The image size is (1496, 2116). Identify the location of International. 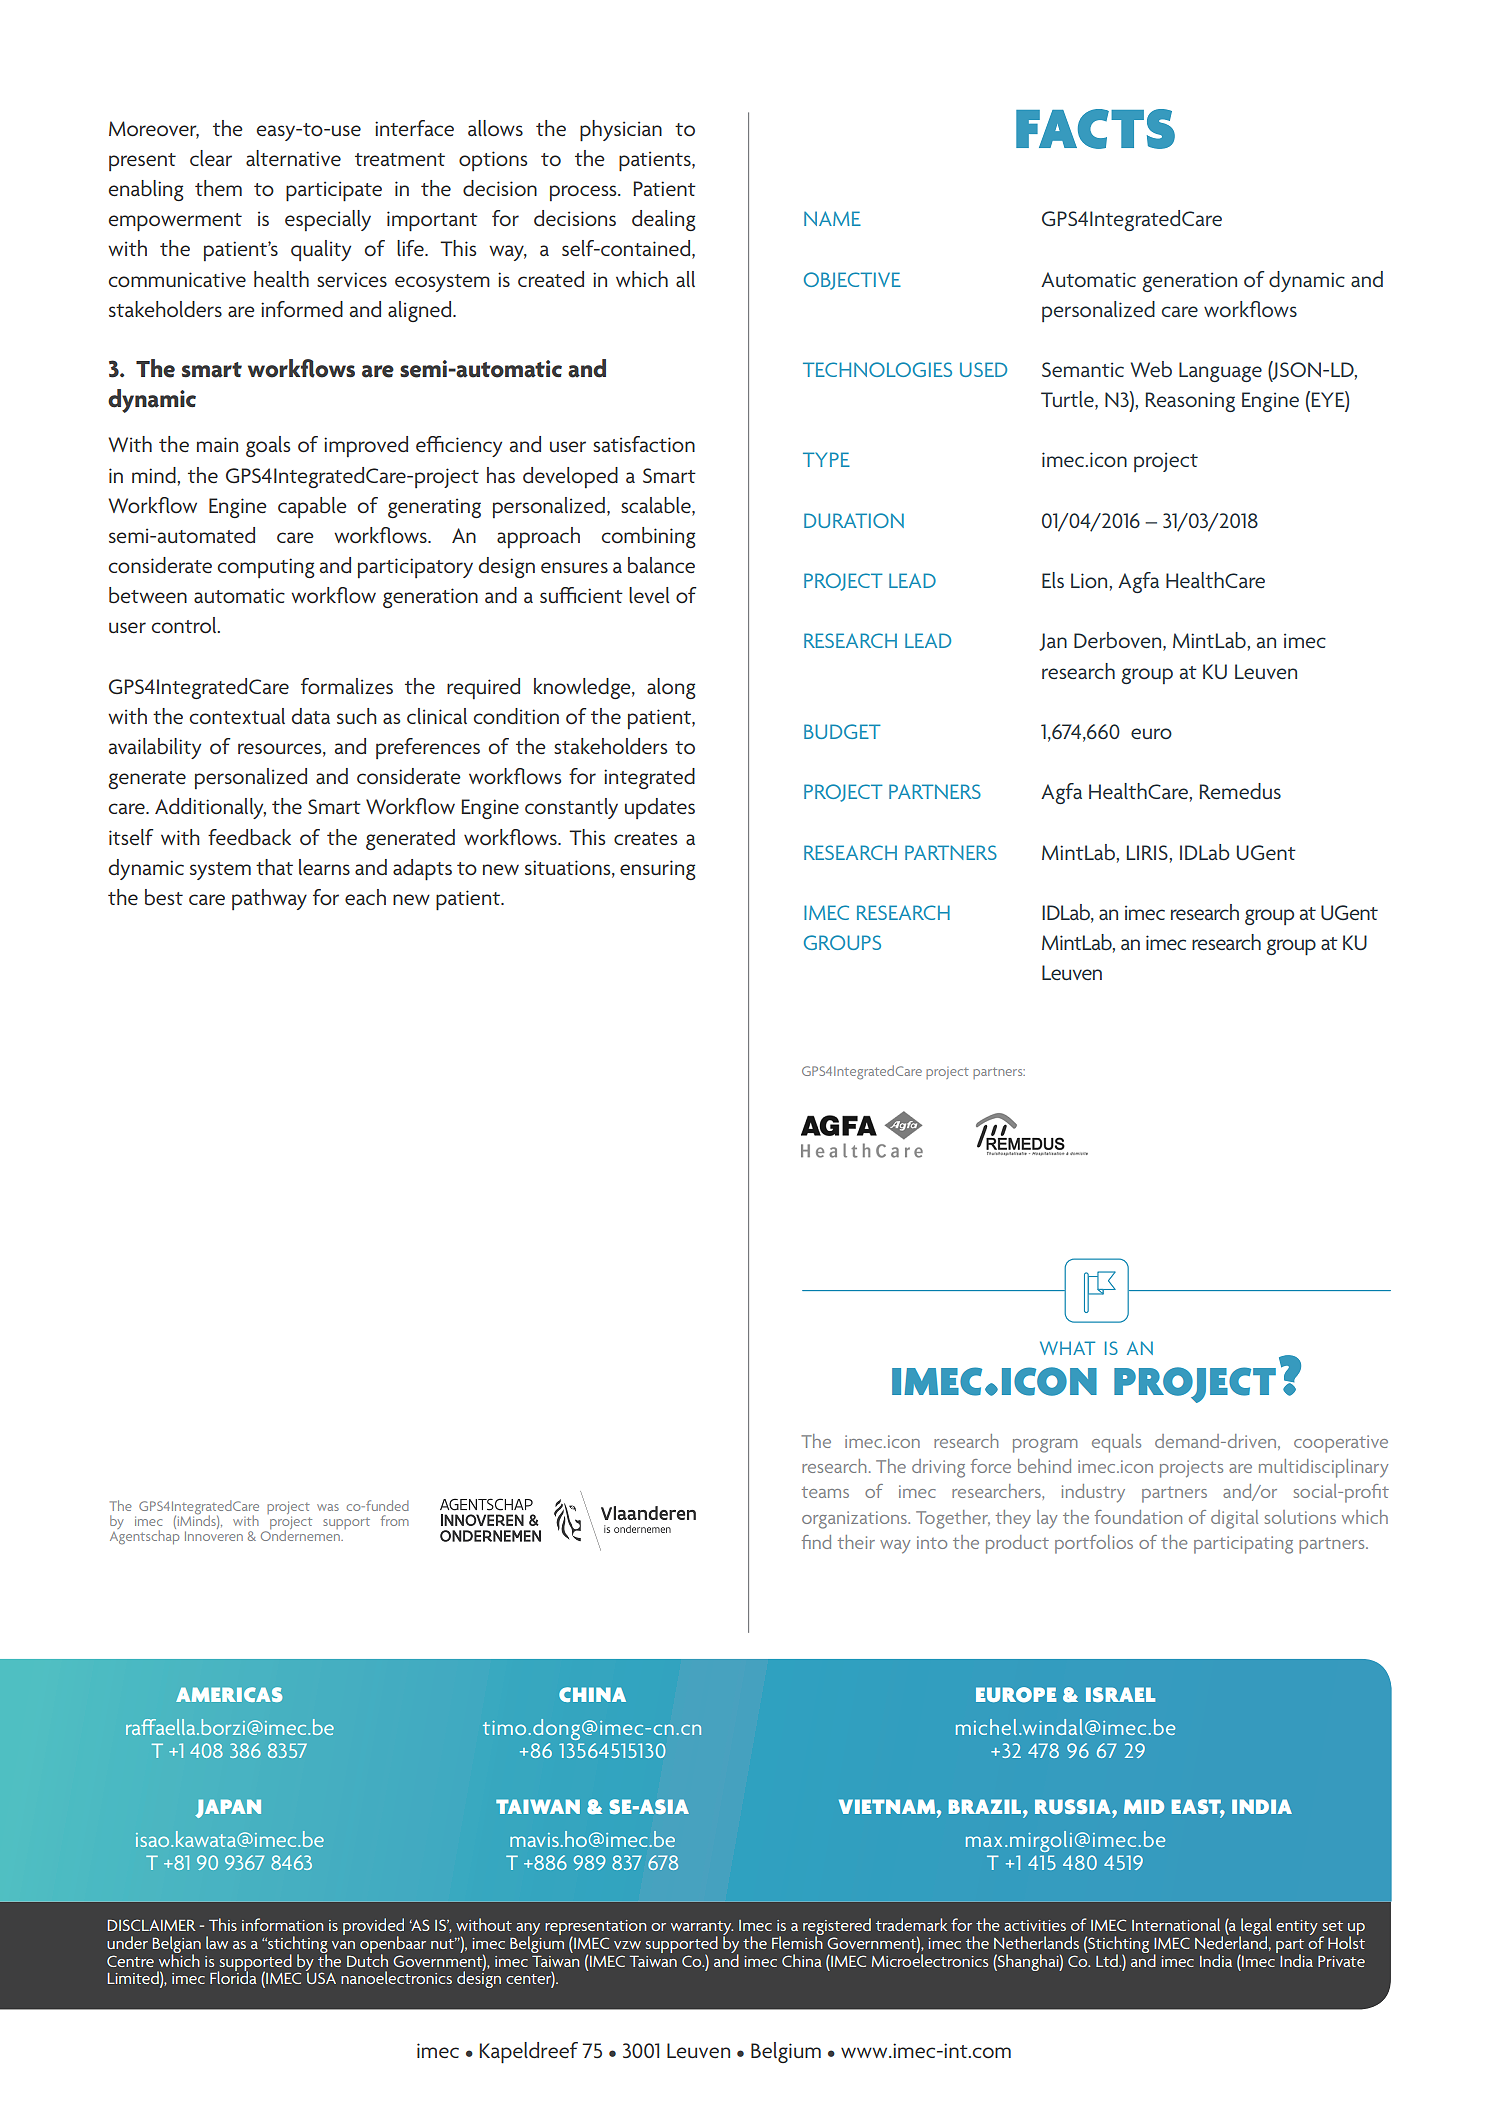
(1176, 1924).
